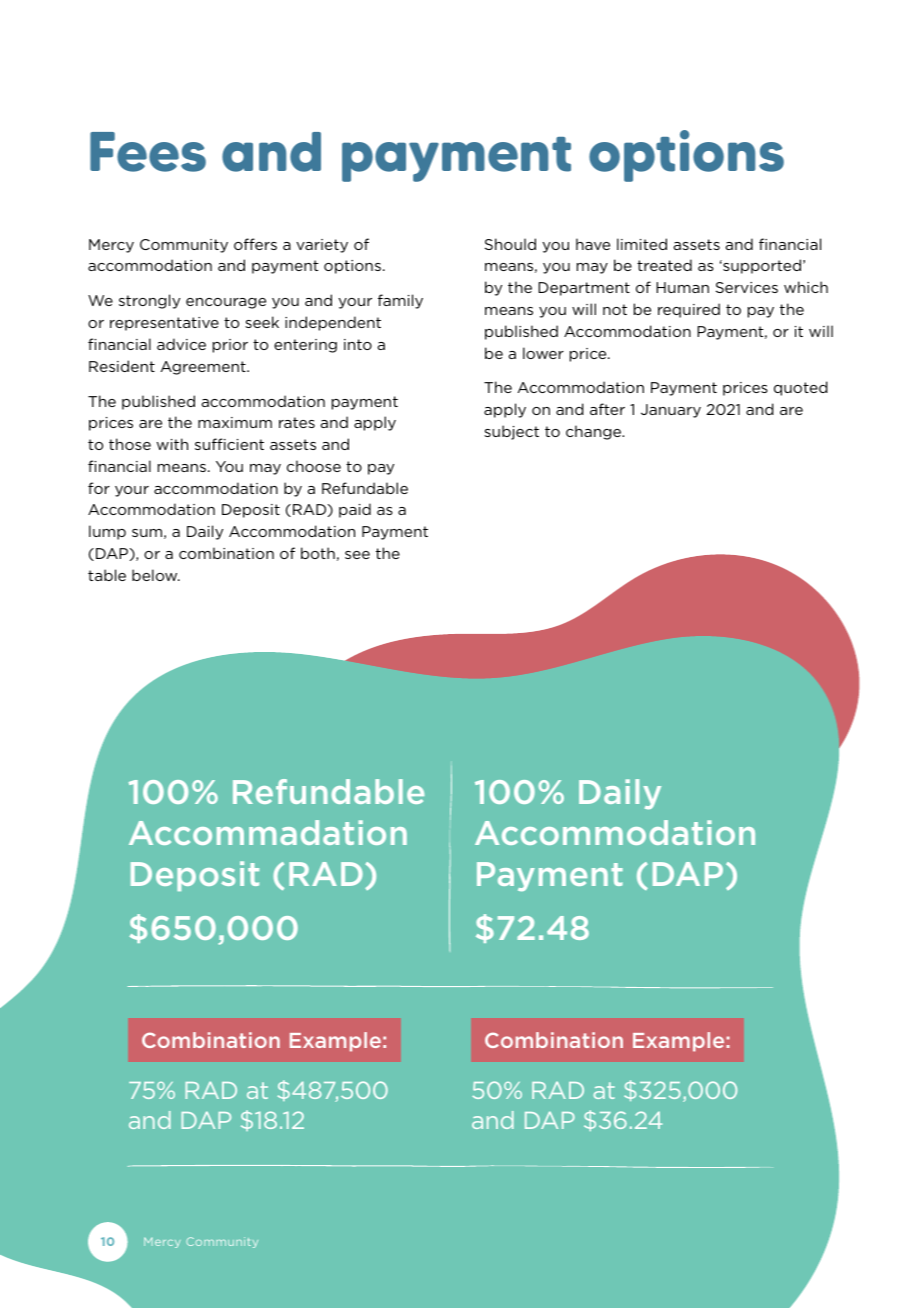 The image size is (924, 1308). Describe the element at coordinates (148, 152) in the screenshot. I see `Fees` at that location.
